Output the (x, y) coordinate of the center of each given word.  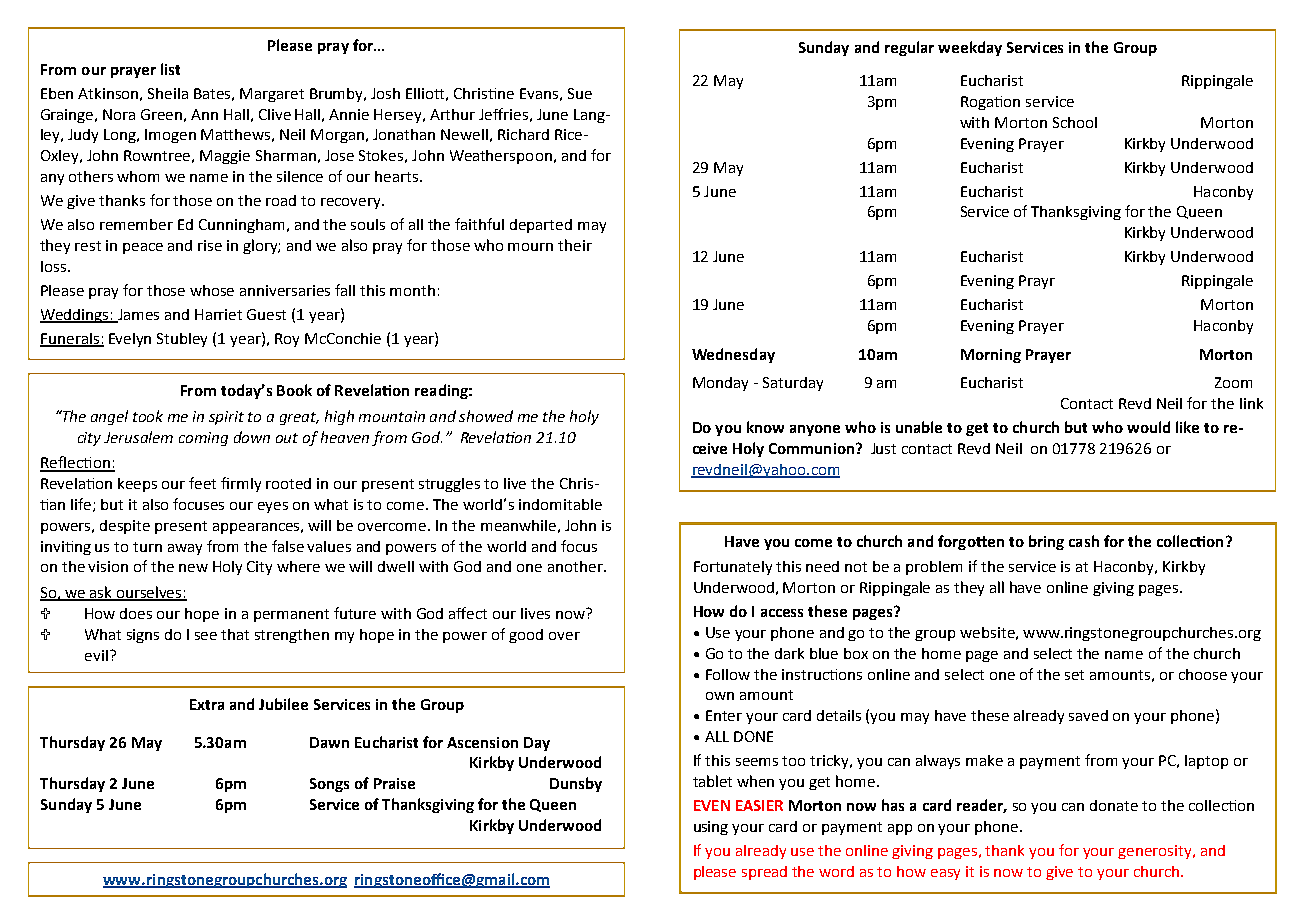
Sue (580, 93)
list (170, 69)
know (765, 427)
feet (202, 483)
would (1148, 427)
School (1075, 122)
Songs (329, 785)
